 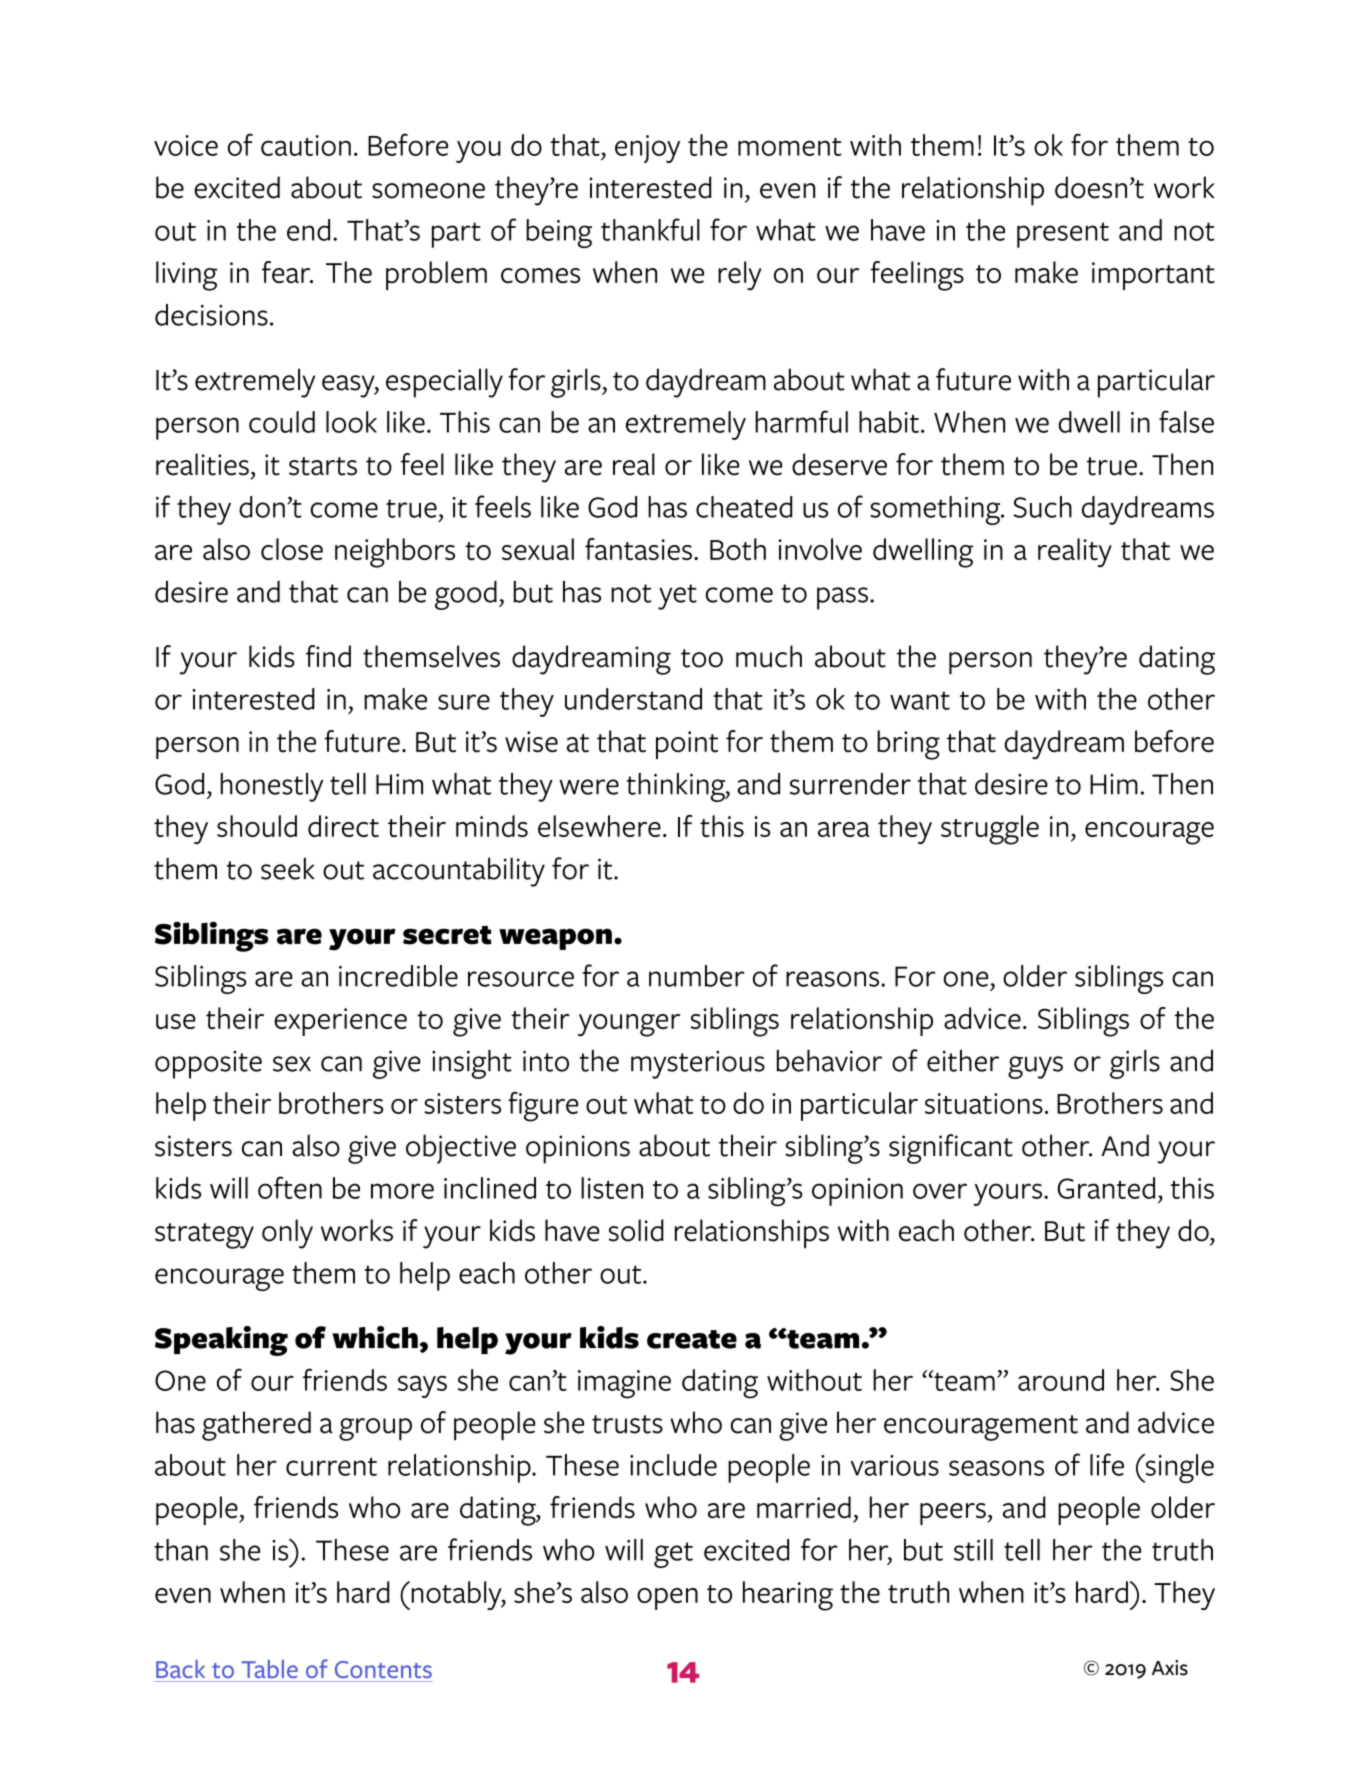 What do you see at coordinates (306, 145) in the document?
I see `caution` at bounding box center [306, 145].
